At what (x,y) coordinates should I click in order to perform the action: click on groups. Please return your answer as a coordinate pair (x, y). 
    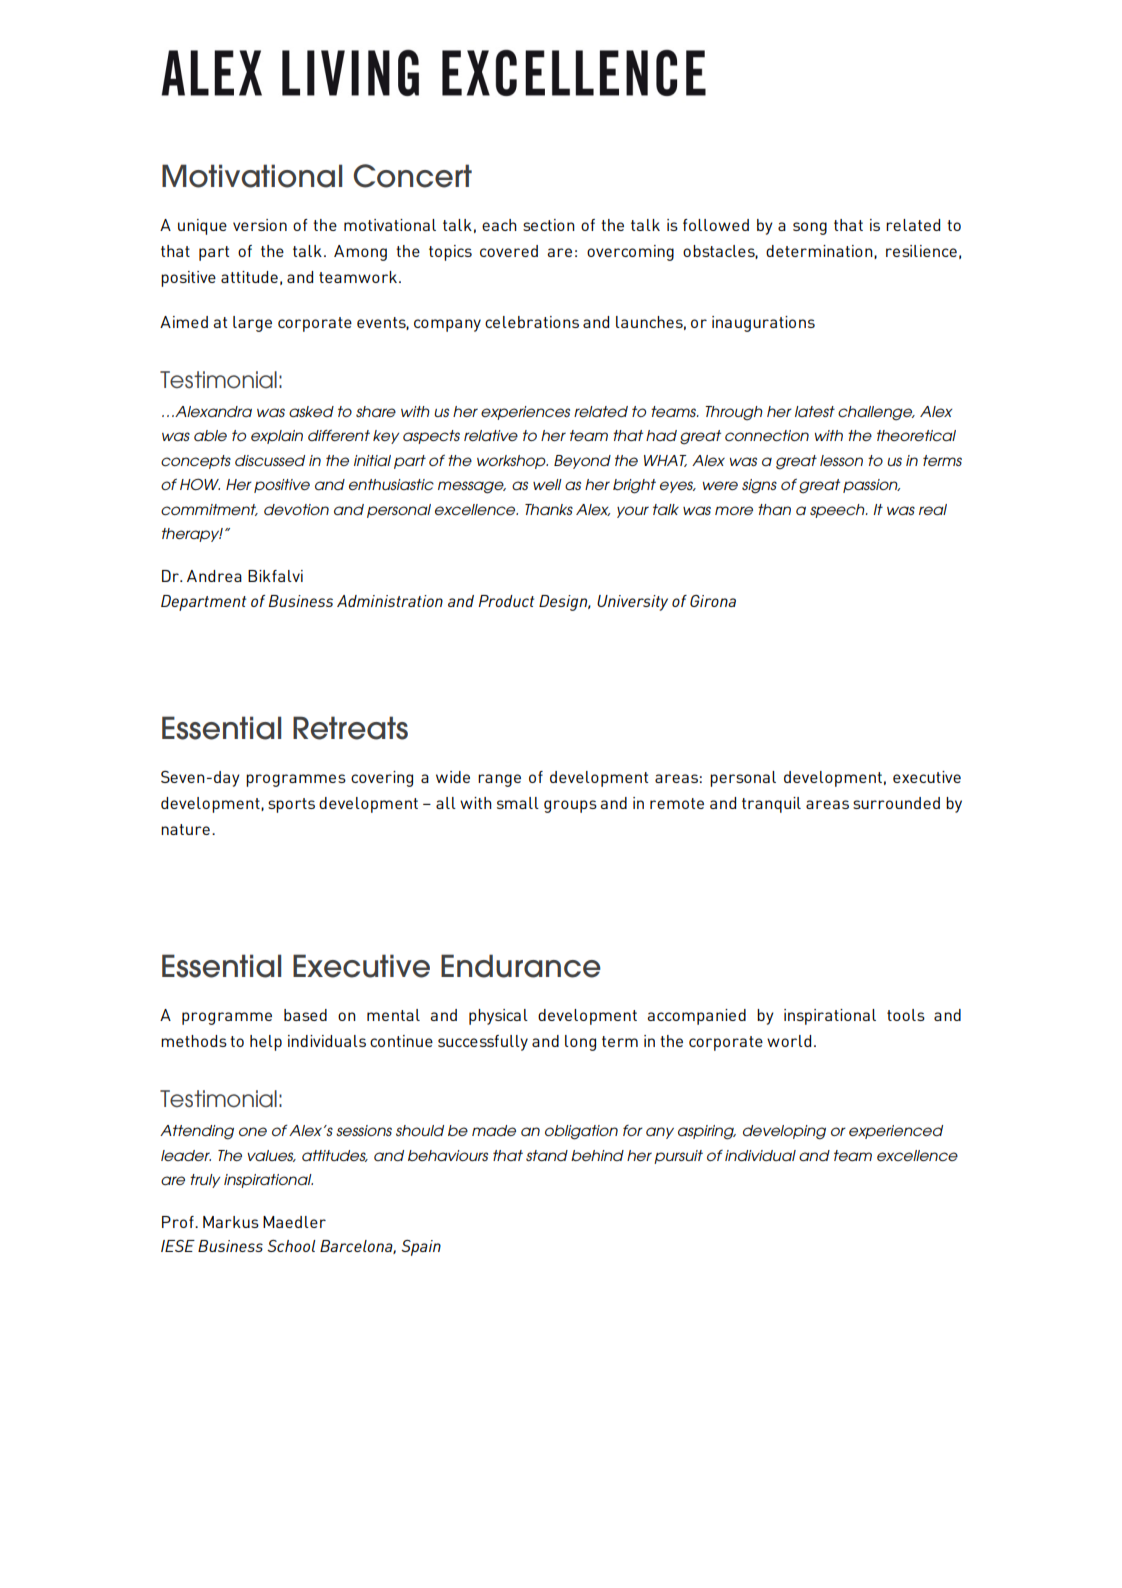
    Looking at the image, I should click on (570, 806).
